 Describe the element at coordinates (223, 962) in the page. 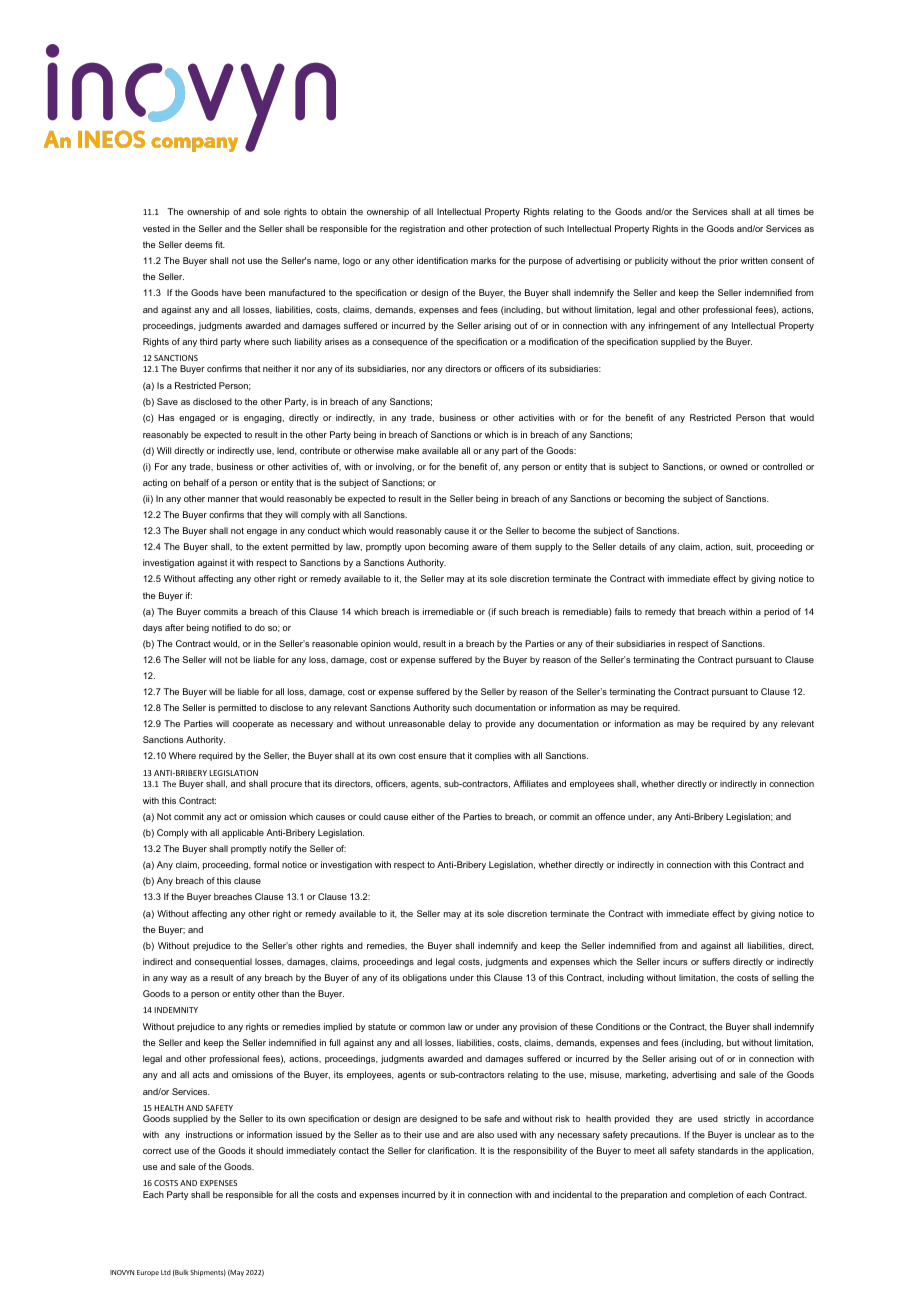

I see `consequential` at that location.
